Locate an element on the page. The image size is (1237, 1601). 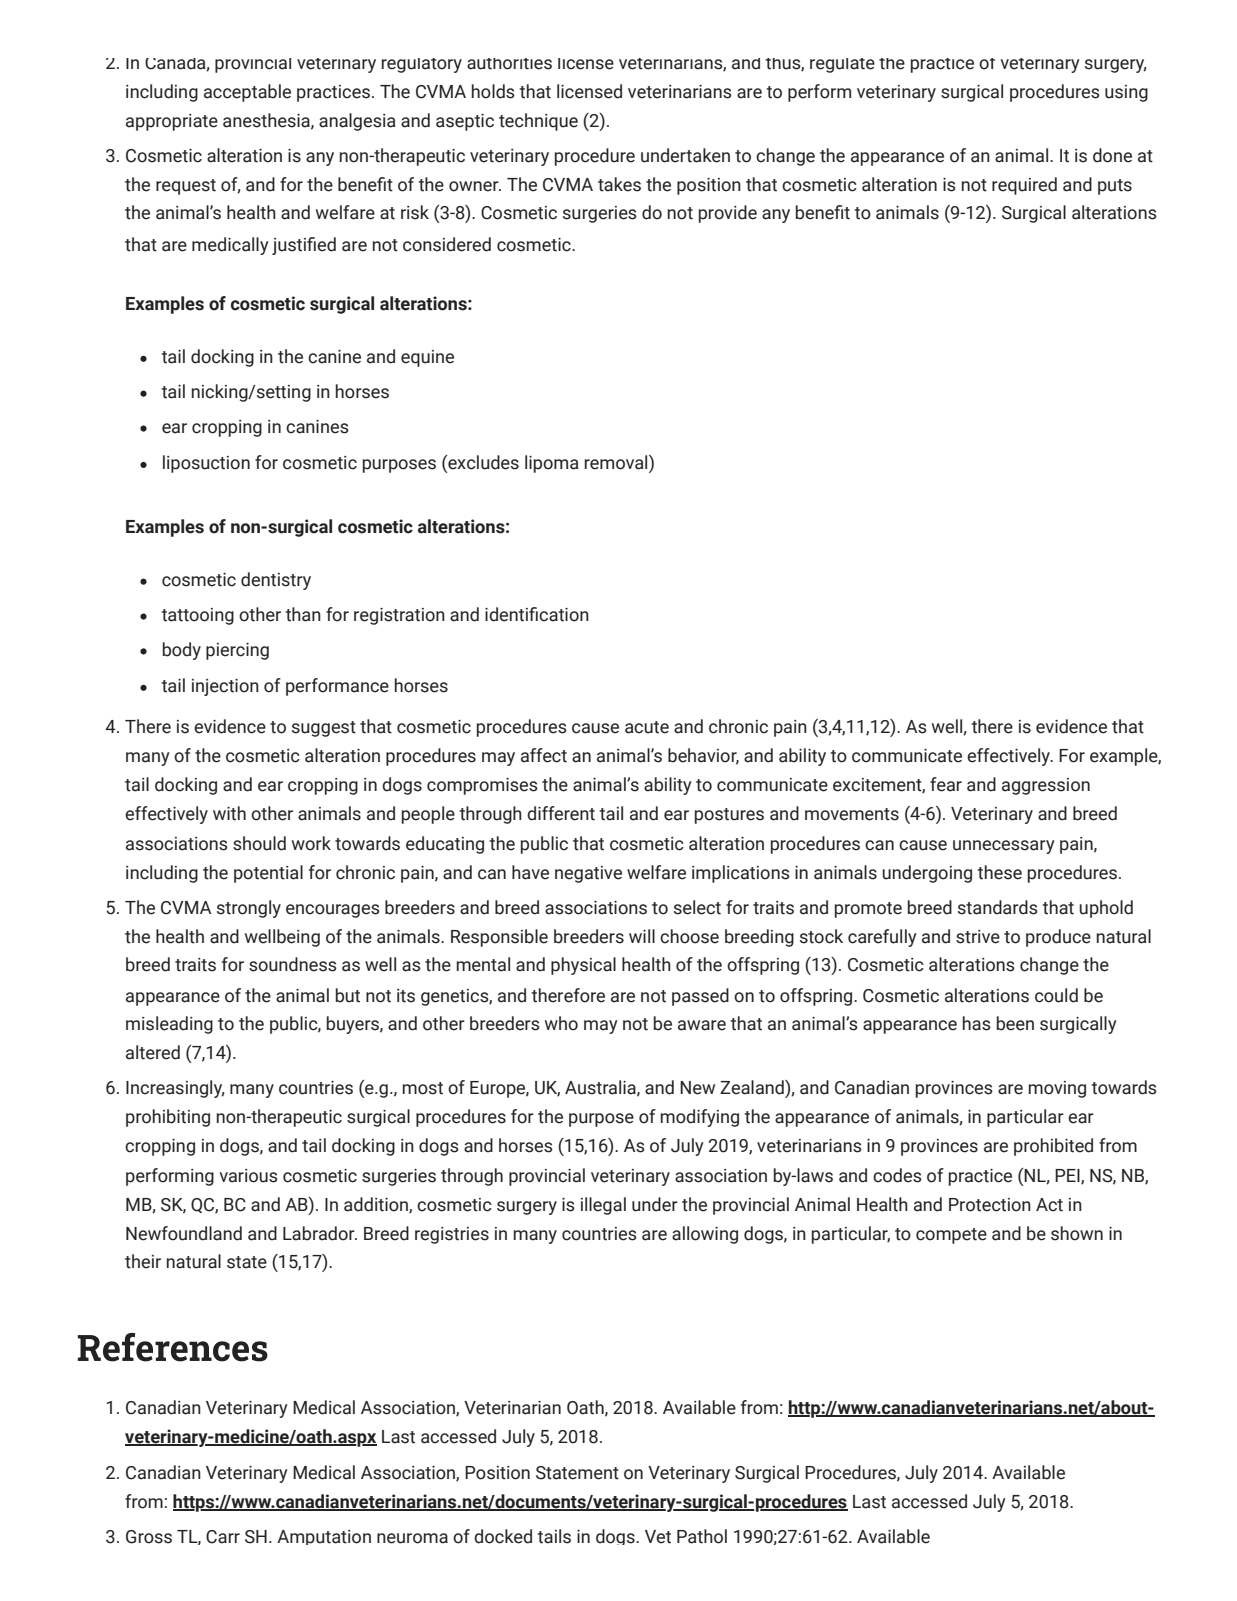
compete is located at coordinates (951, 1236).
